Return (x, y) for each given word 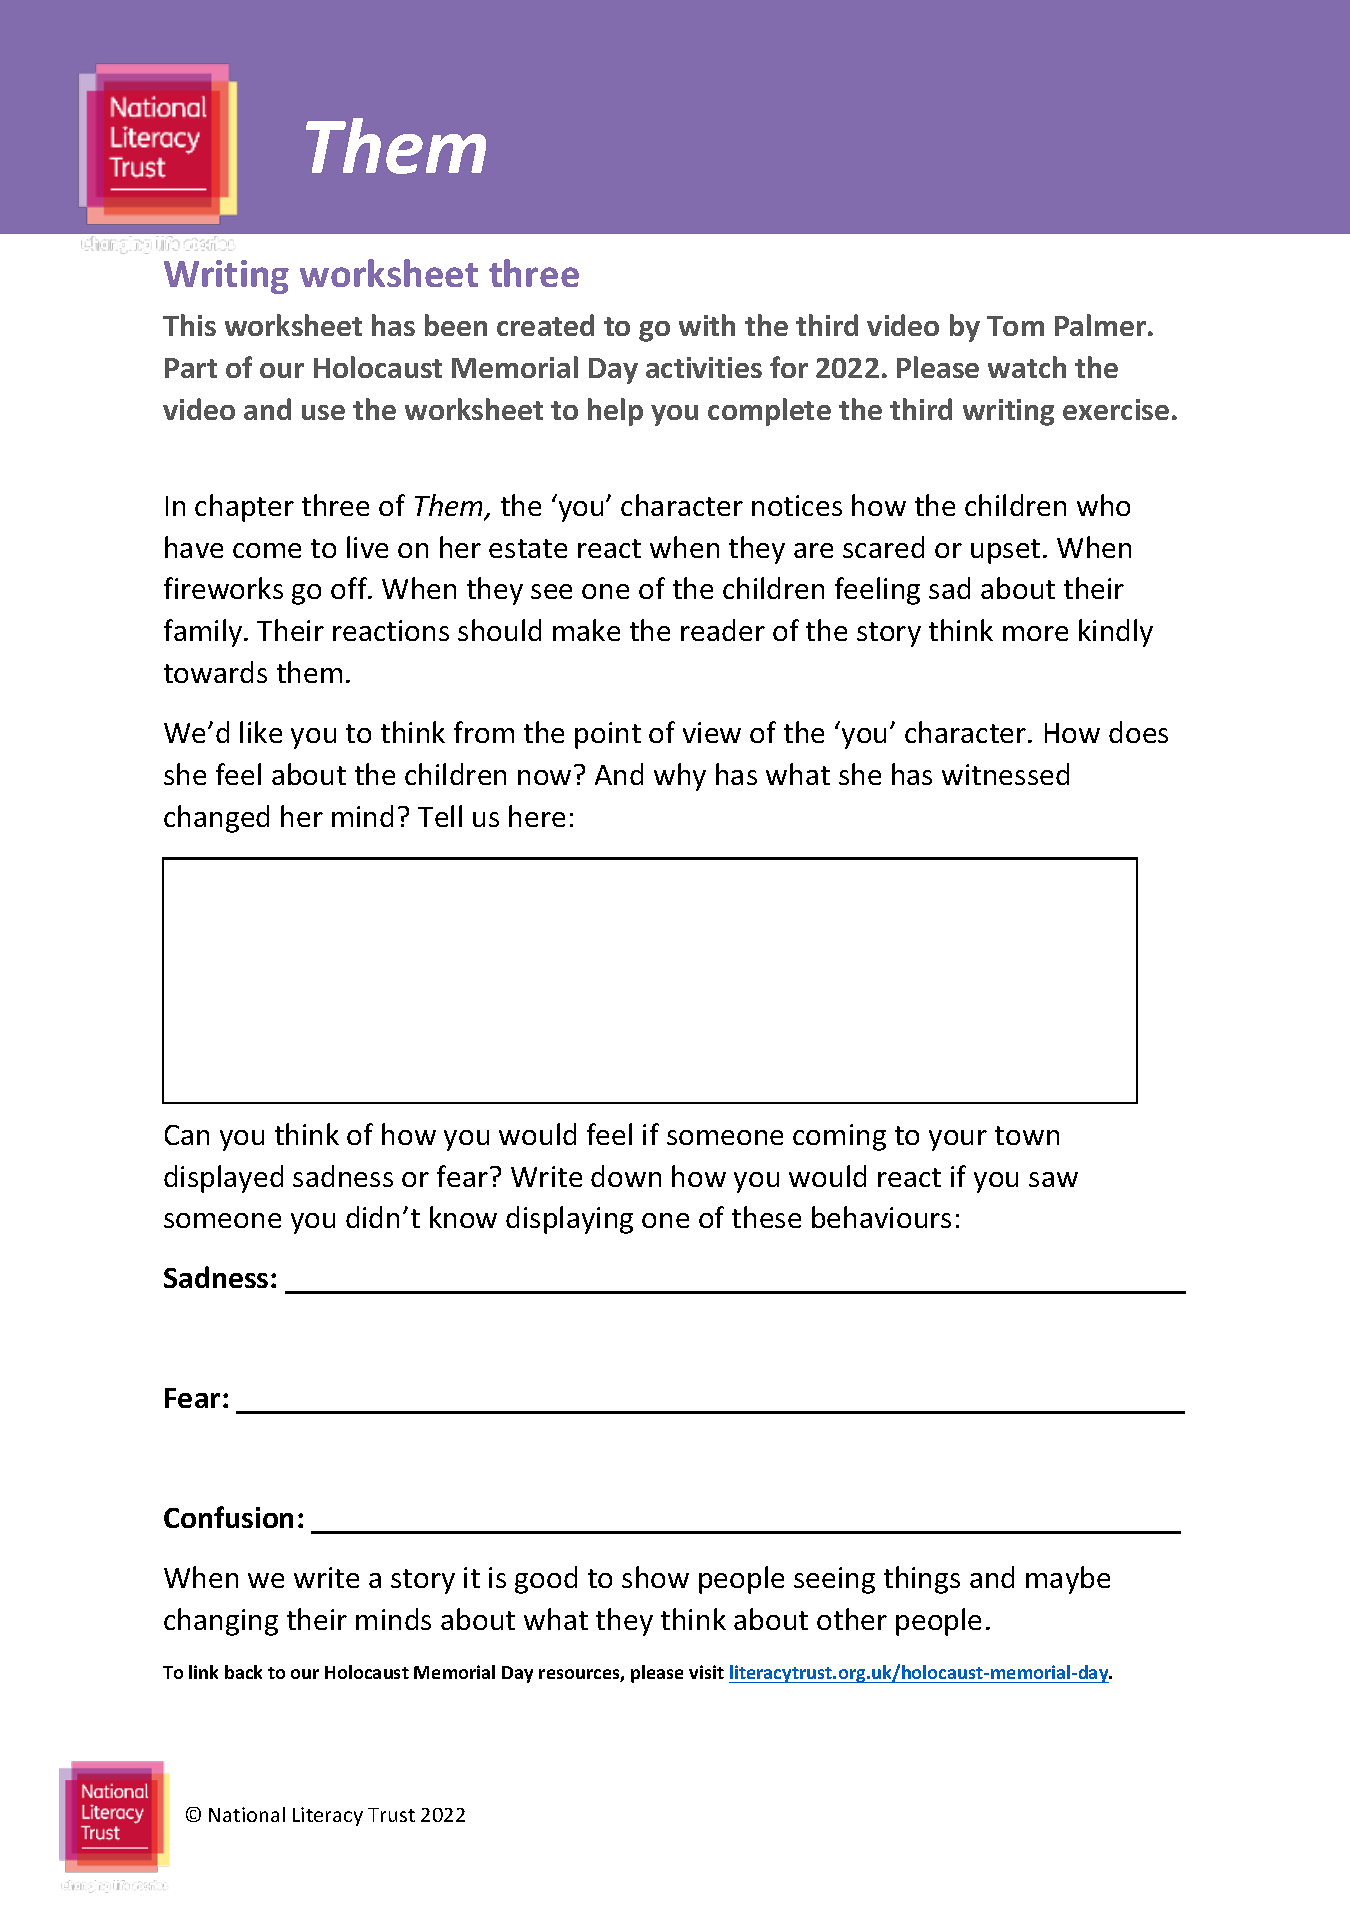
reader (723, 630)
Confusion (228, 1517)
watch (1027, 367)
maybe (1068, 1580)
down (626, 1176)
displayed (223, 1179)
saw (1053, 1179)
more (1035, 633)
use (323, 412)
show (655, 1577)
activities (704, 367)
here (537, 816)
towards (215, 672)
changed (216, 819)
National (247, 1814)
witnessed (1005, 774)
